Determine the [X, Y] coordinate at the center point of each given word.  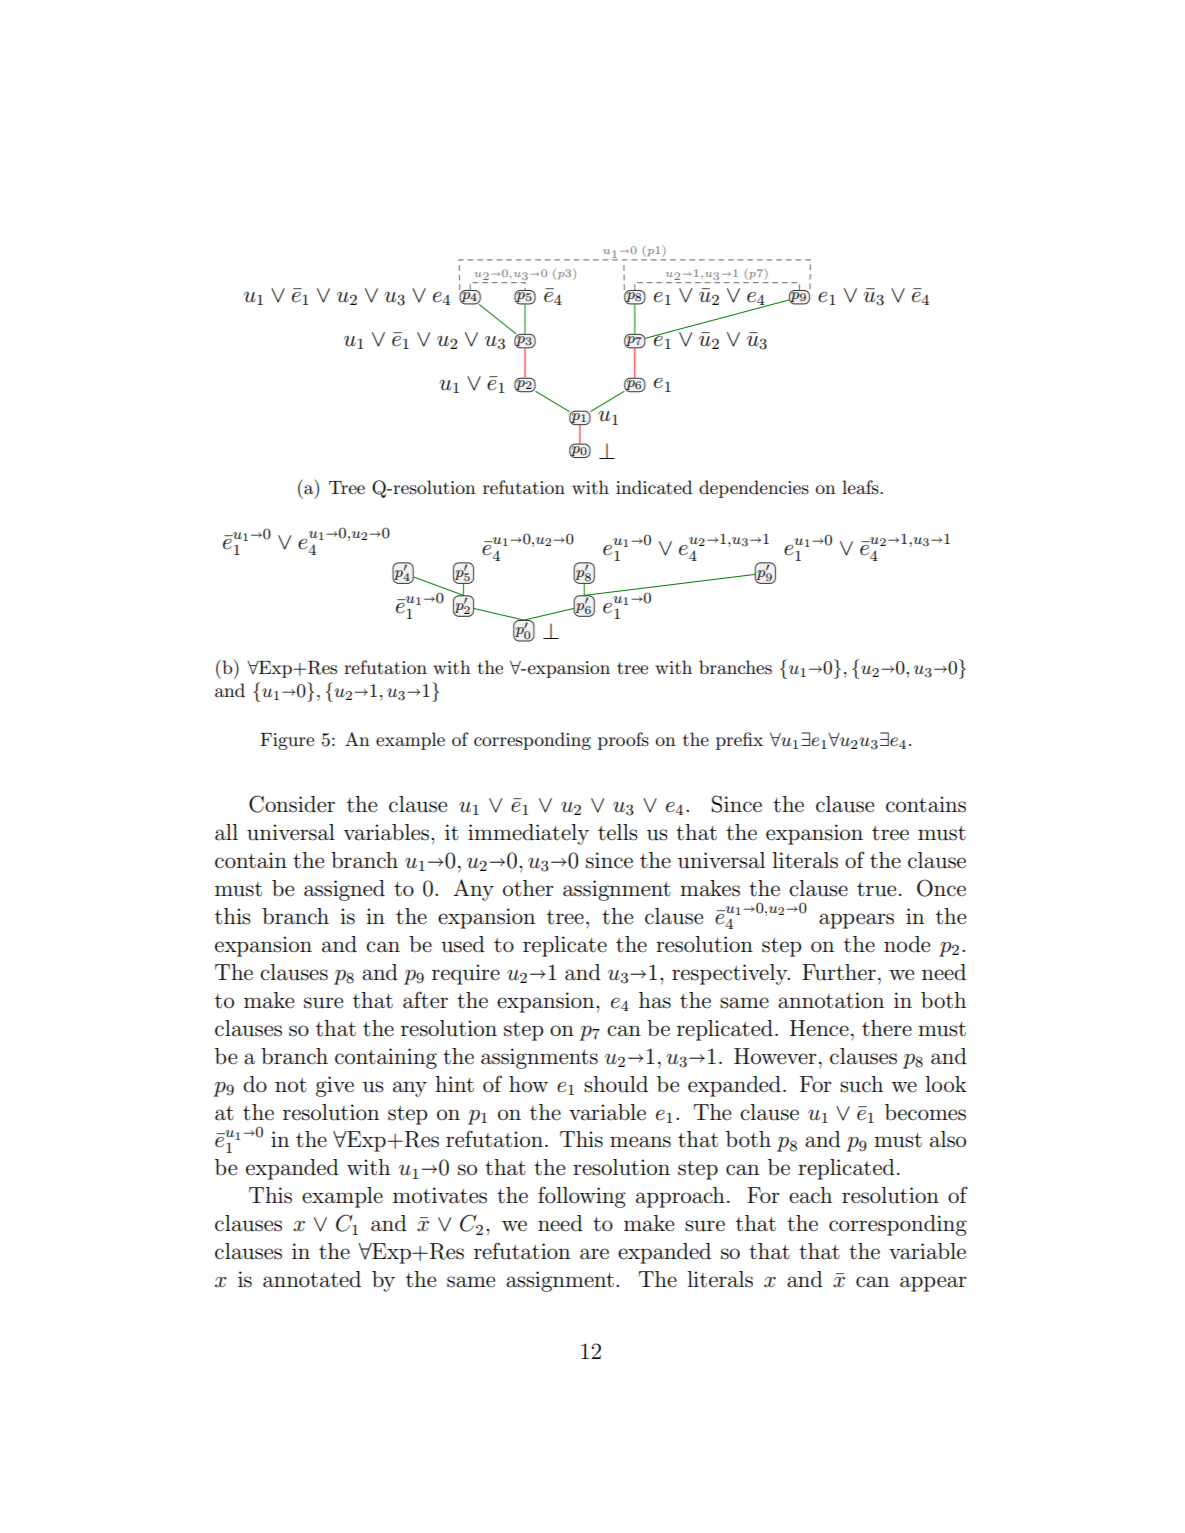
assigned [344, 890]
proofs [623, 741]
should [616, 1084]
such [861, 1084]
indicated [654, 487]
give [335, 1086]
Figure [287, 741]
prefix [739, 741]
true [876, 889]
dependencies [754, 489]
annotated [312, 1279]
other [528, 888]
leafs [861, 487]
